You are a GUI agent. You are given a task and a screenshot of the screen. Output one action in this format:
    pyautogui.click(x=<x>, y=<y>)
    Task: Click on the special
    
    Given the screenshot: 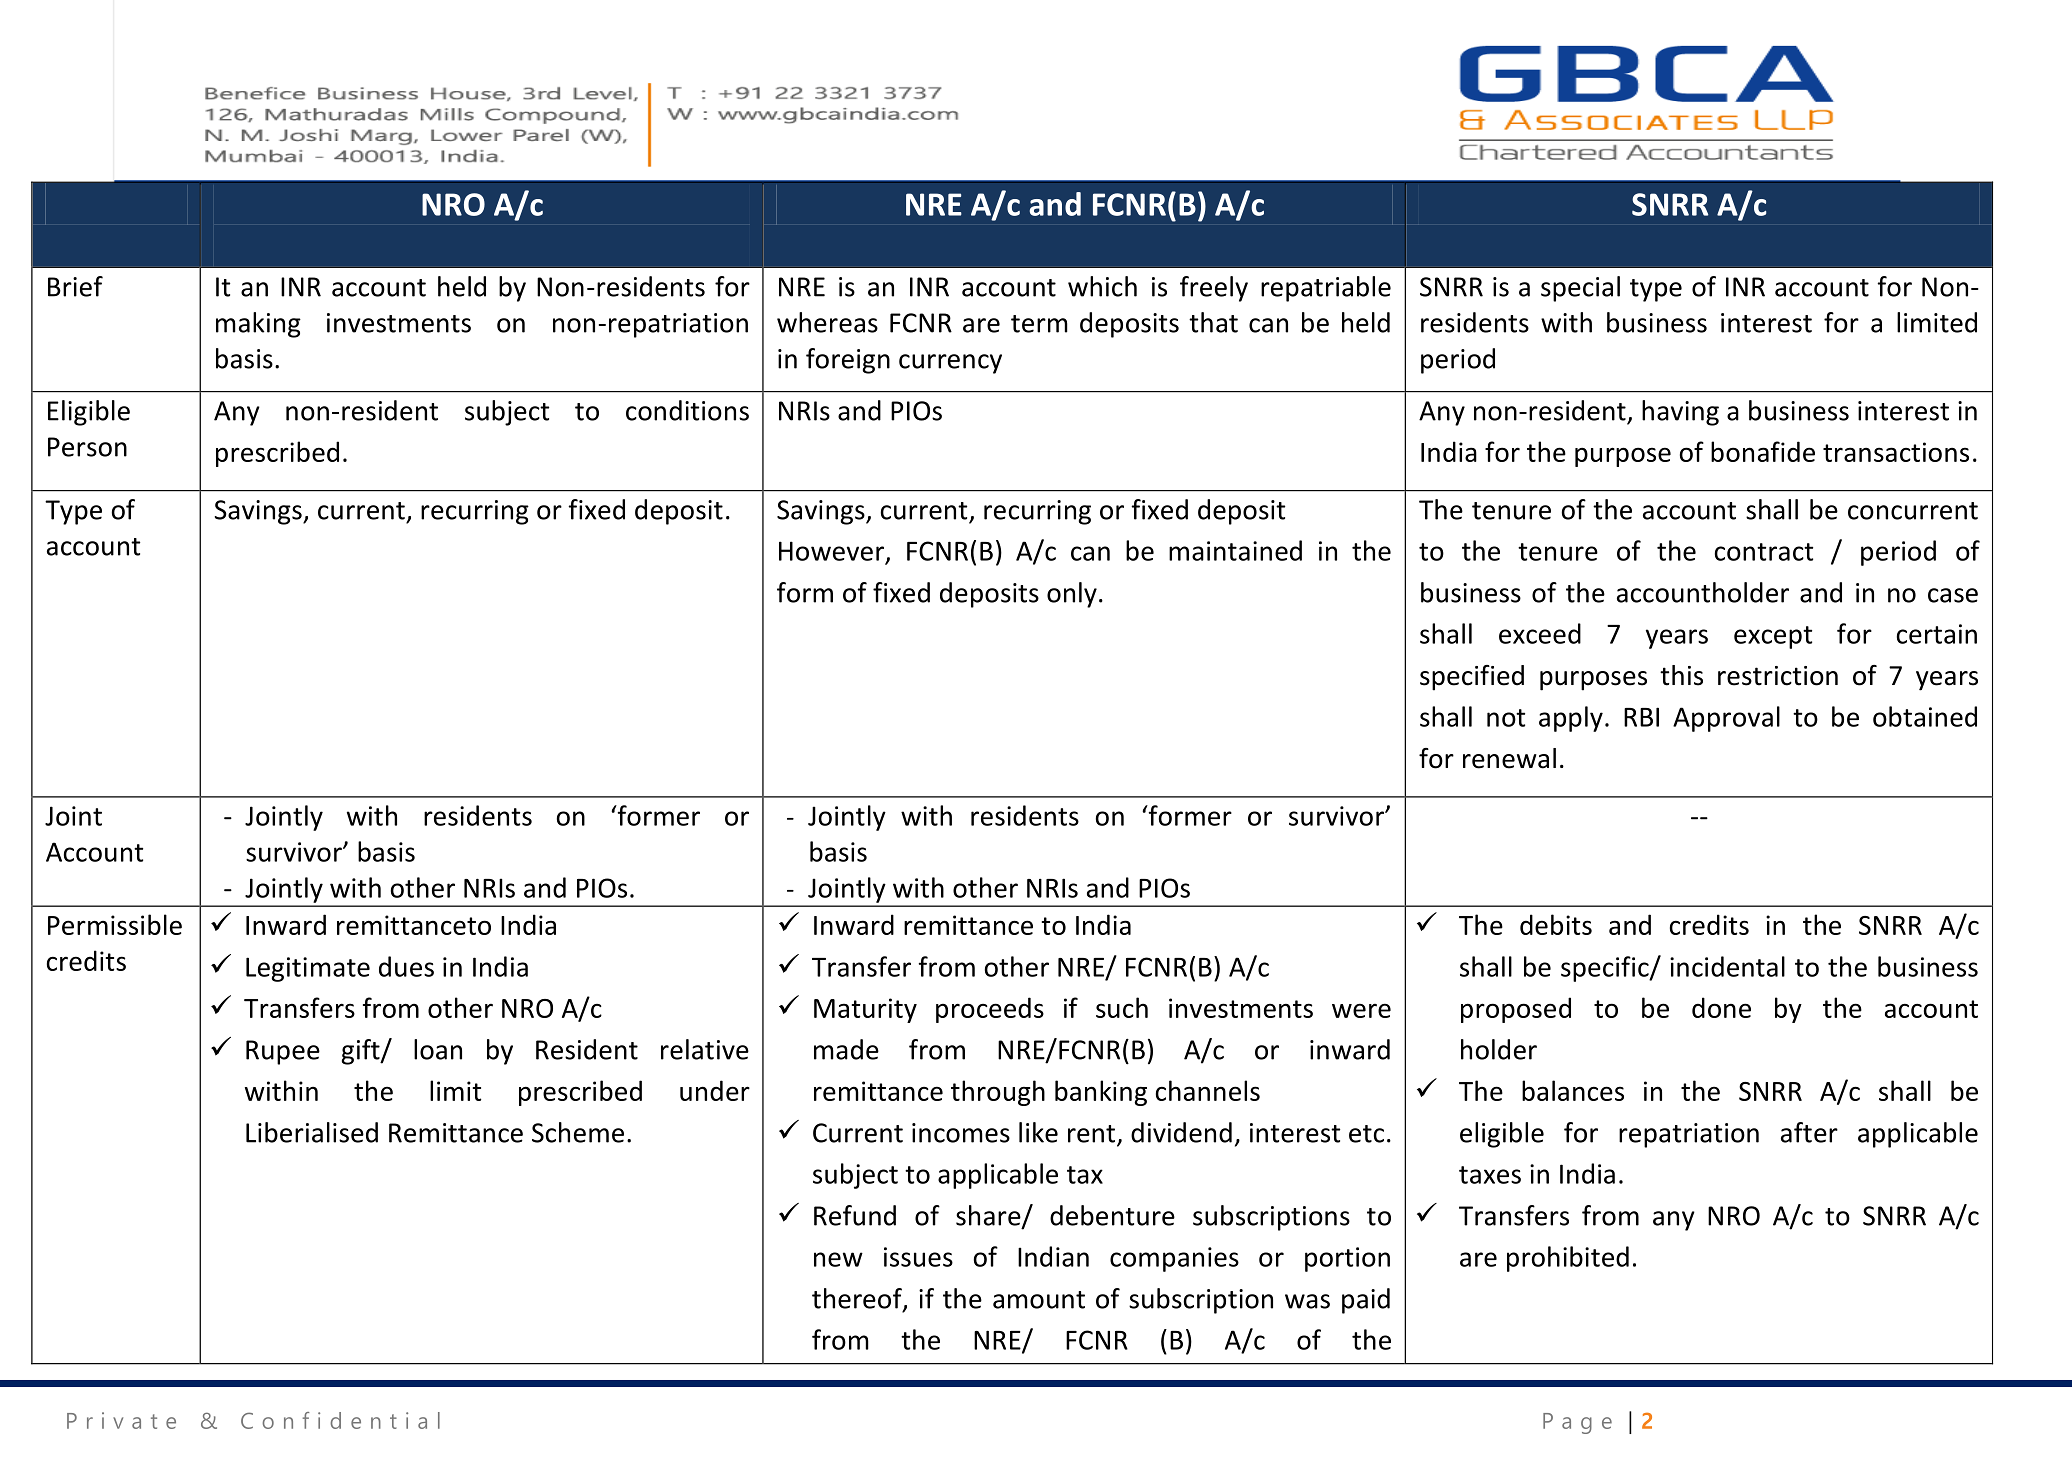 What is the action you would take?
    pyautogui.click(x=1580, y=289)
